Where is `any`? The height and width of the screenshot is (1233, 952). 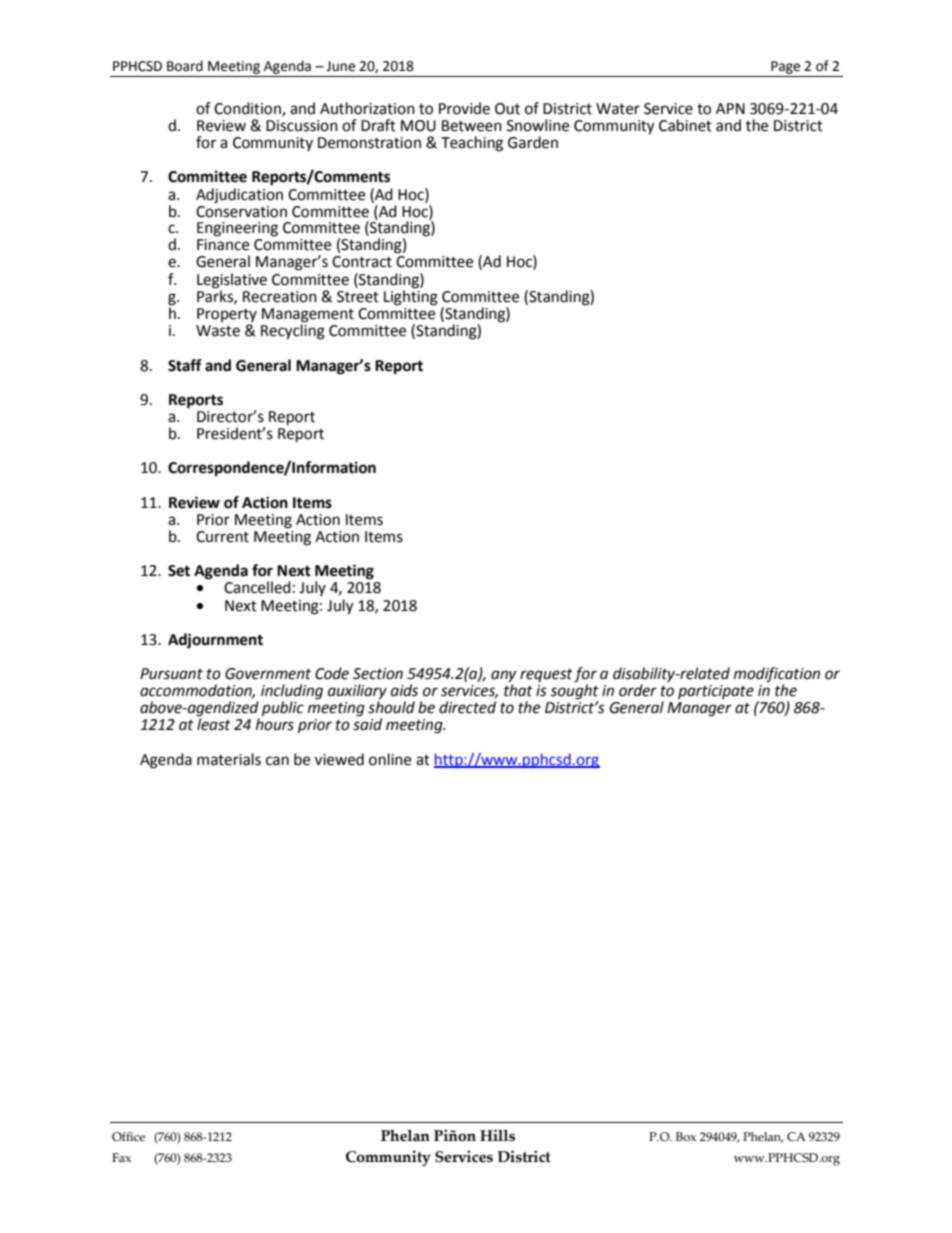
any is located at coordinates (503, 677).
